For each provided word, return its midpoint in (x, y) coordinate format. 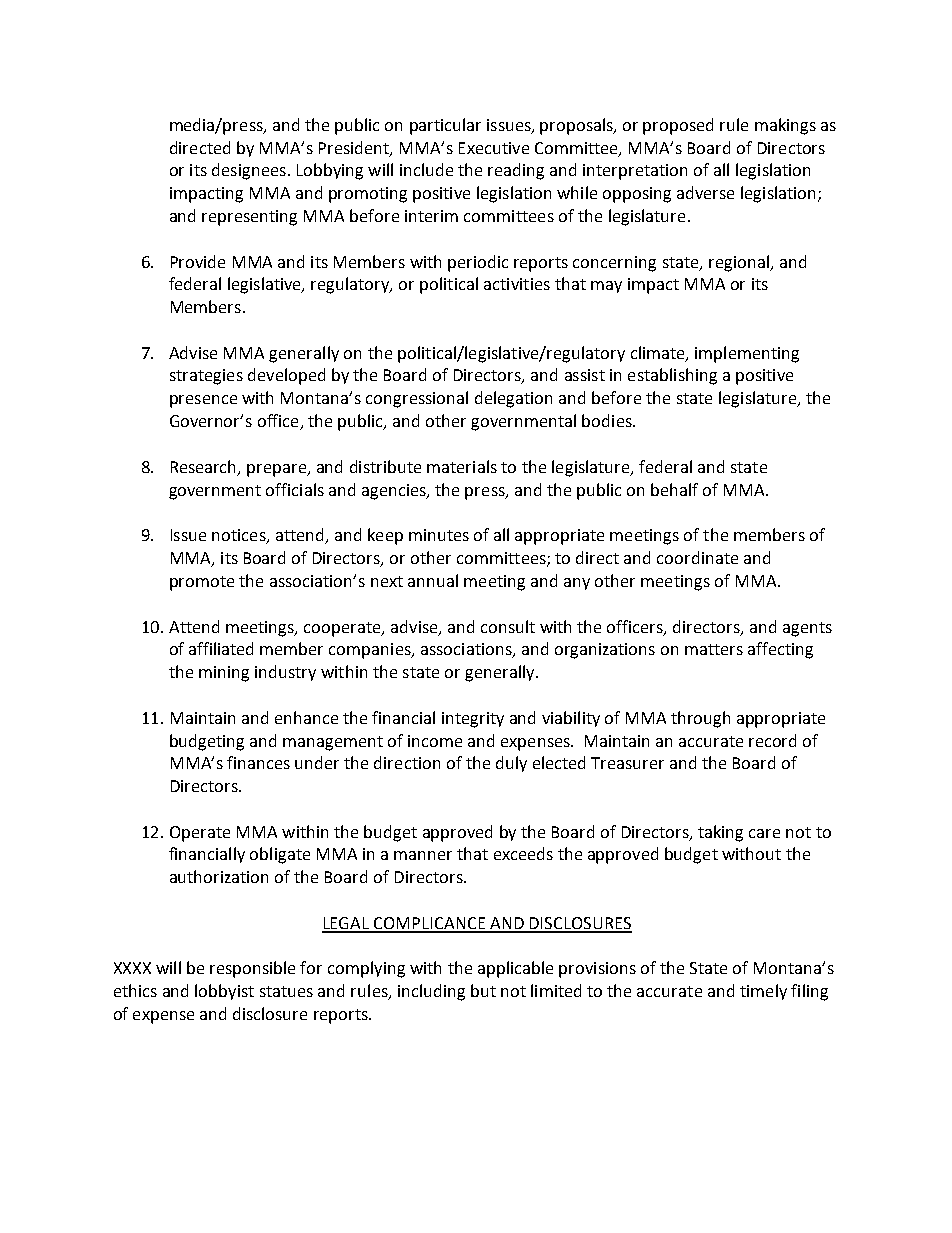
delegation (513, 399)
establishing (672, 376)
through (700, 719)
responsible (252, 969)
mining (224, 674)
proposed (678, 126)
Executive (494, 148)
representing (249, 218)
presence (203, 401)
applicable (515, 969)
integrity (473, 720)
